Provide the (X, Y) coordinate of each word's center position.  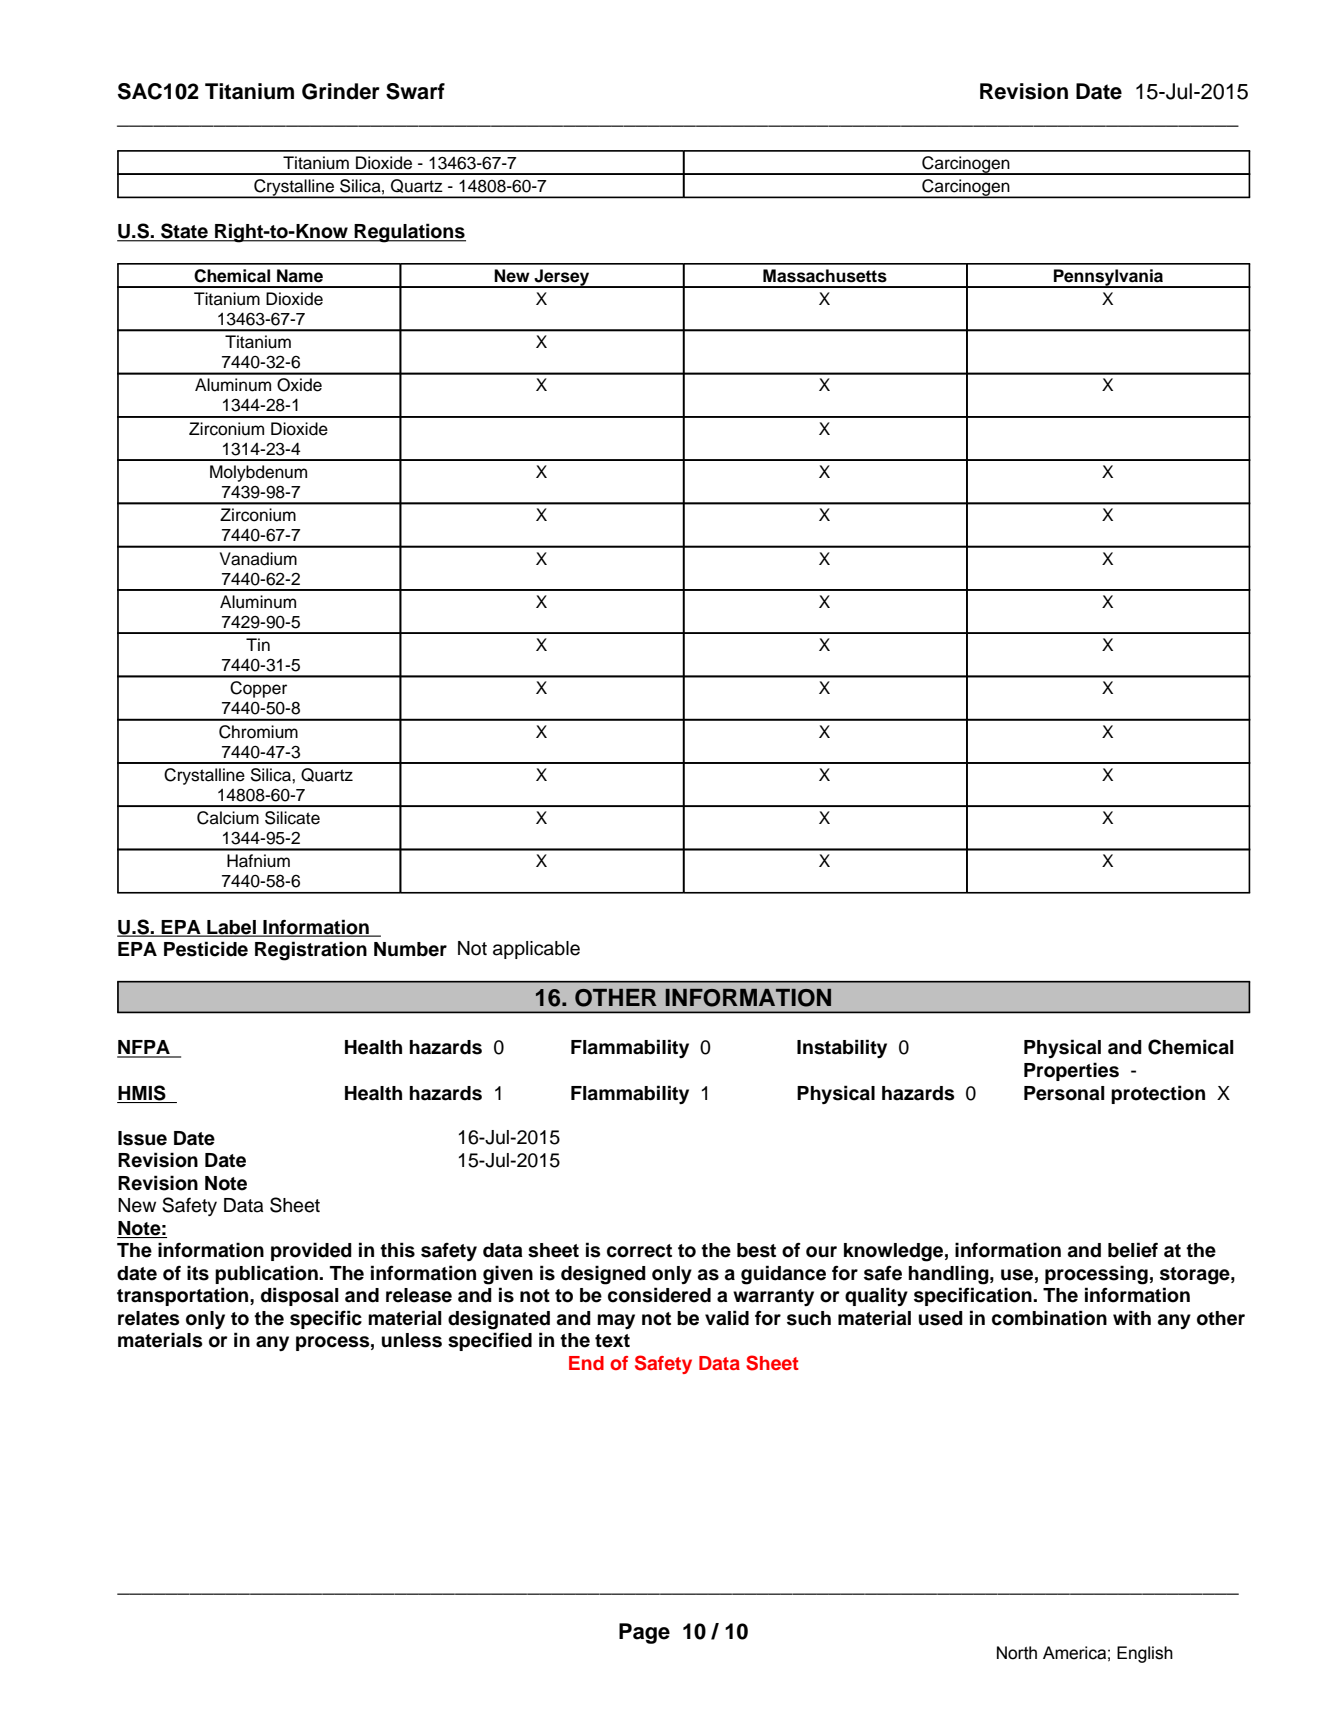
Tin (258, 644)
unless (412, 1340)
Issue (142, 1138)
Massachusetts (825, 276)
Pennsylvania (1109, 278)
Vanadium (258, 559)
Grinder (341, 91)
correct (639, 1251)
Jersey (562, 278)
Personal (1064, 1093)
